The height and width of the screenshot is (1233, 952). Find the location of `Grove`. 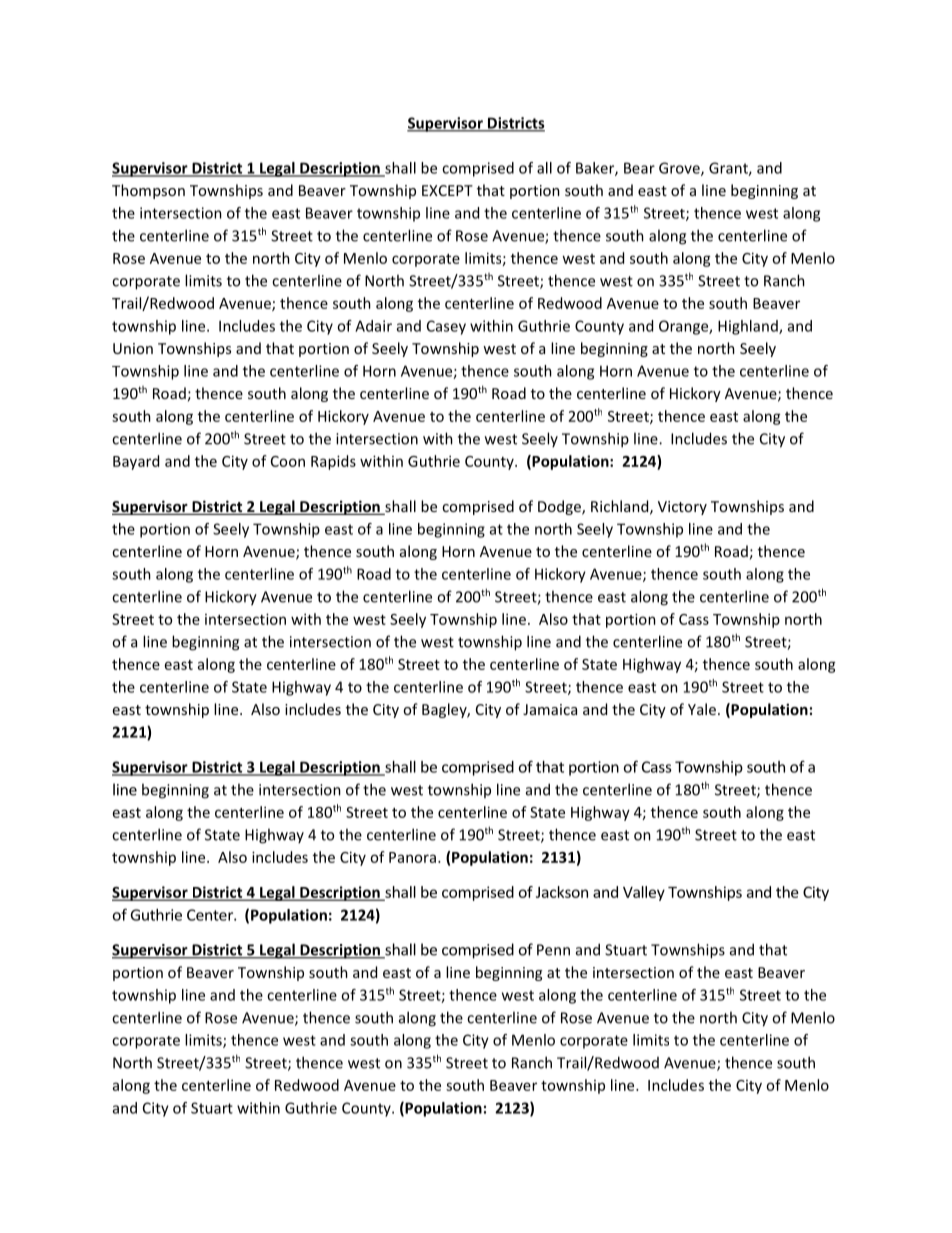

Grove is located at coordinates (680, 169).
